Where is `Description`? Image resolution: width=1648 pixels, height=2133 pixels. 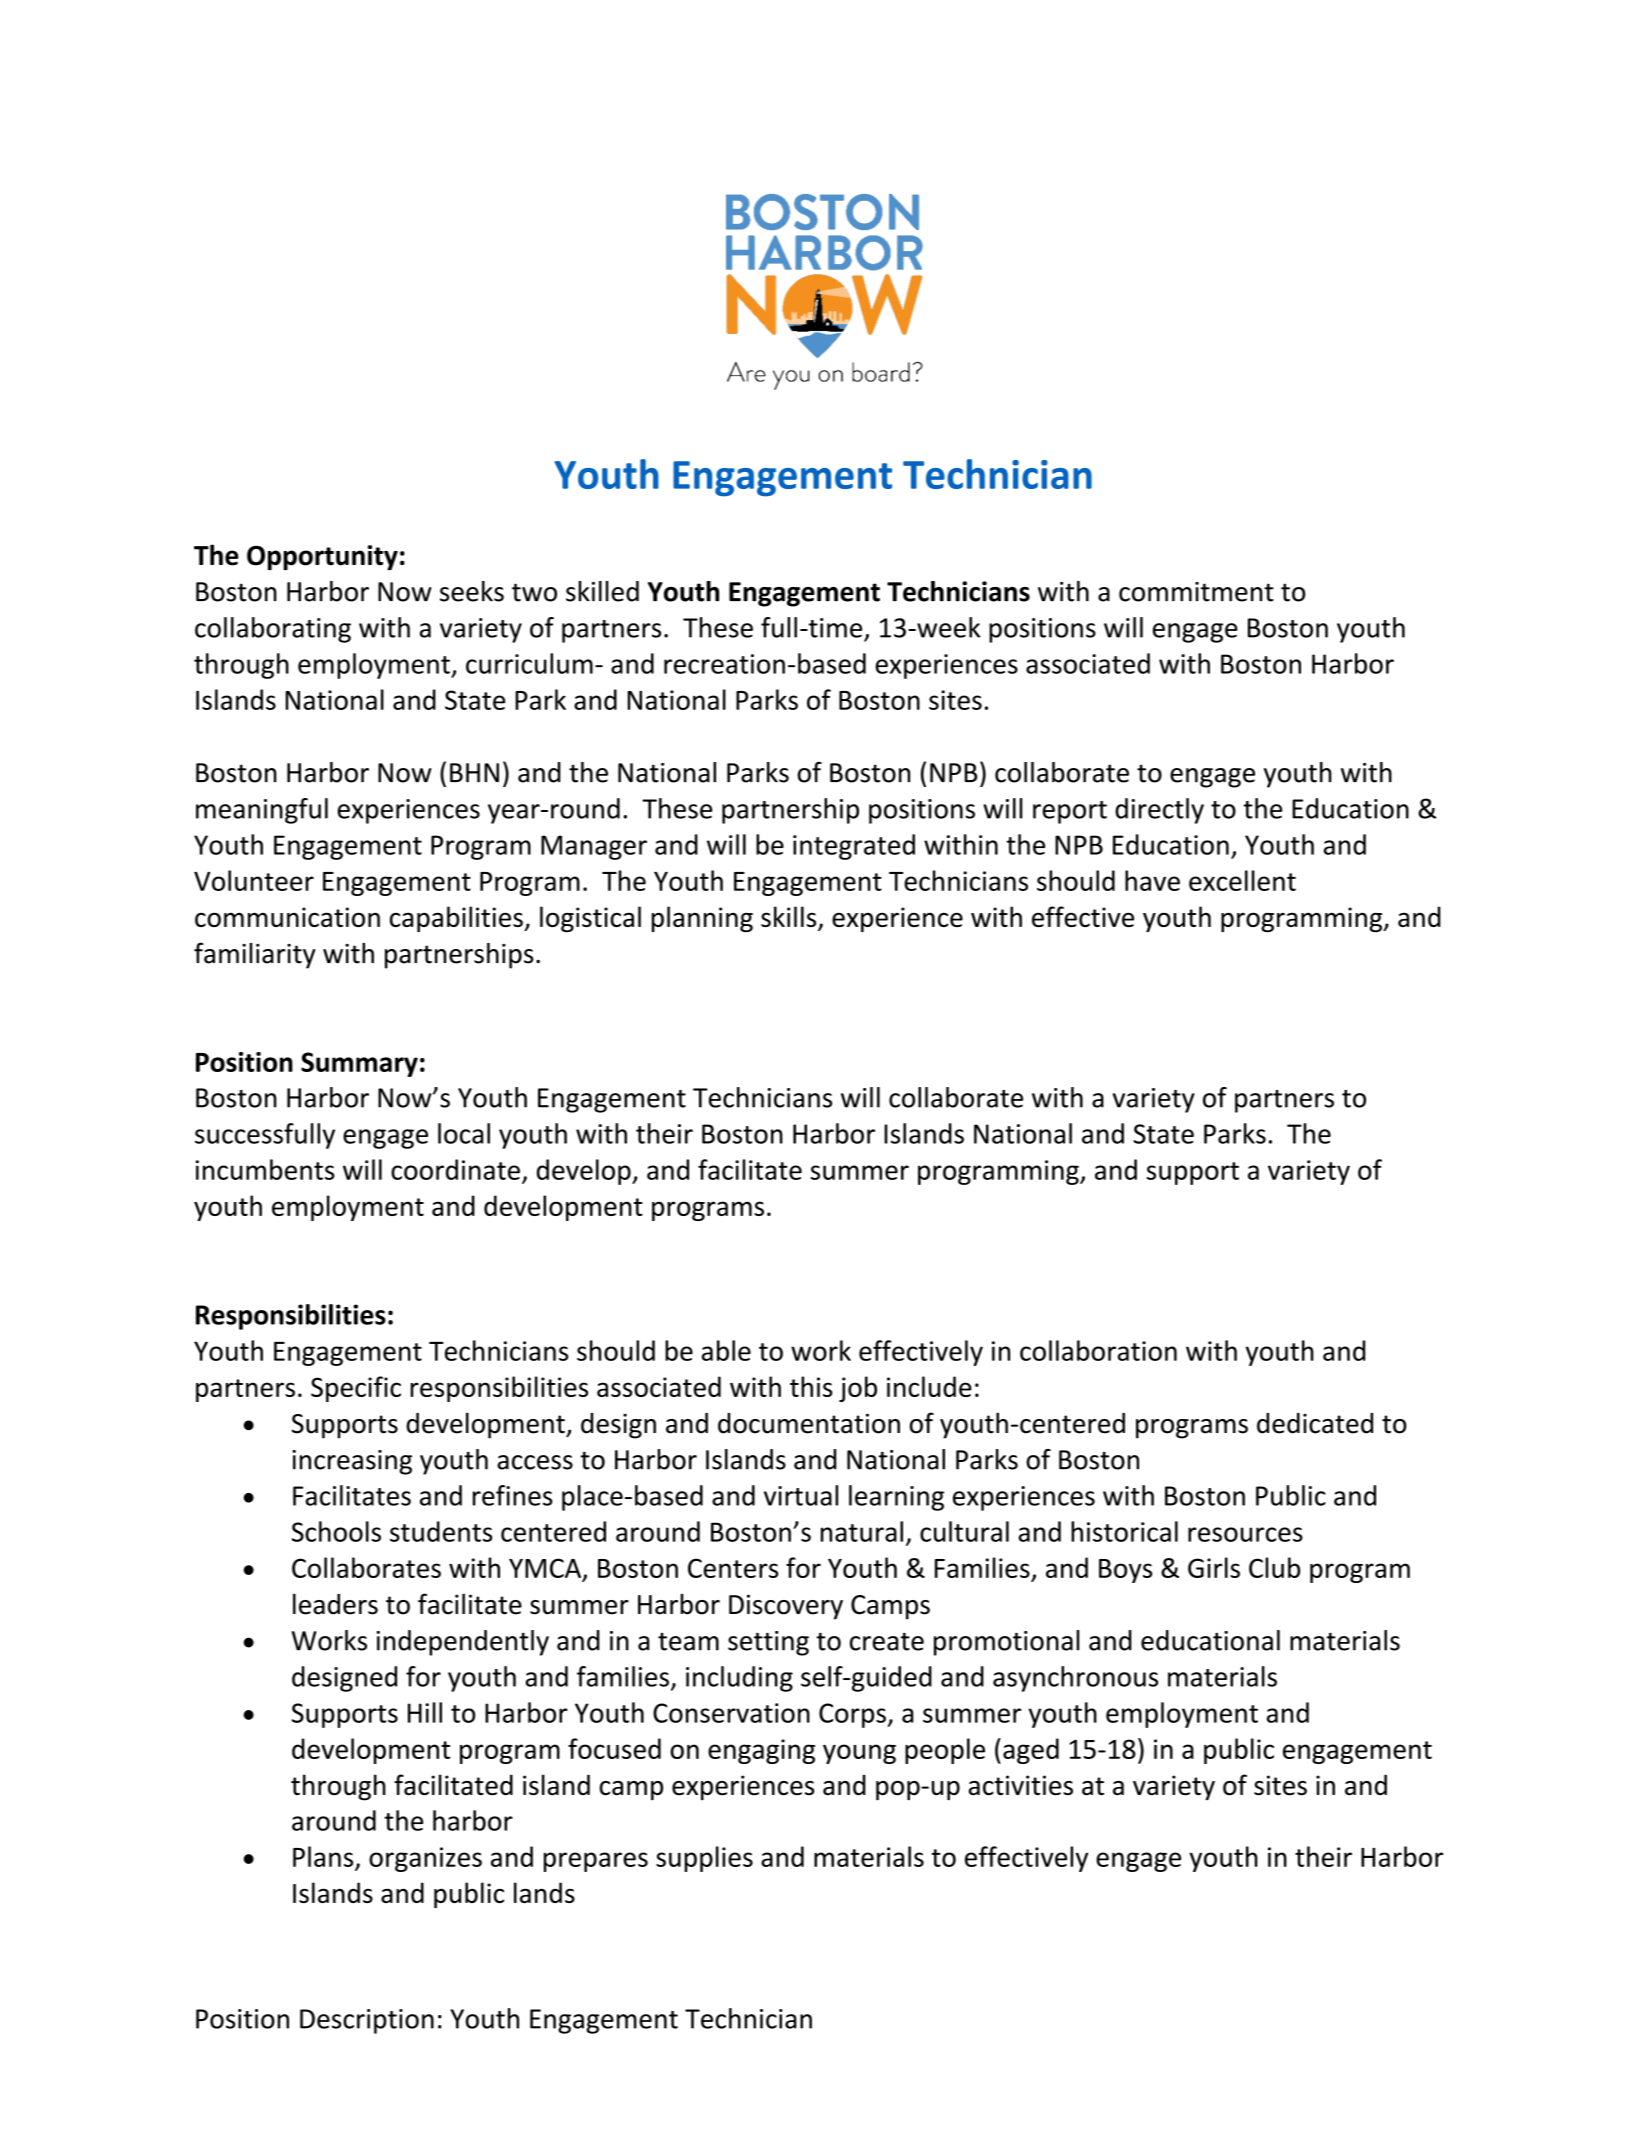 Description is located at coordinates (367, 2021).
